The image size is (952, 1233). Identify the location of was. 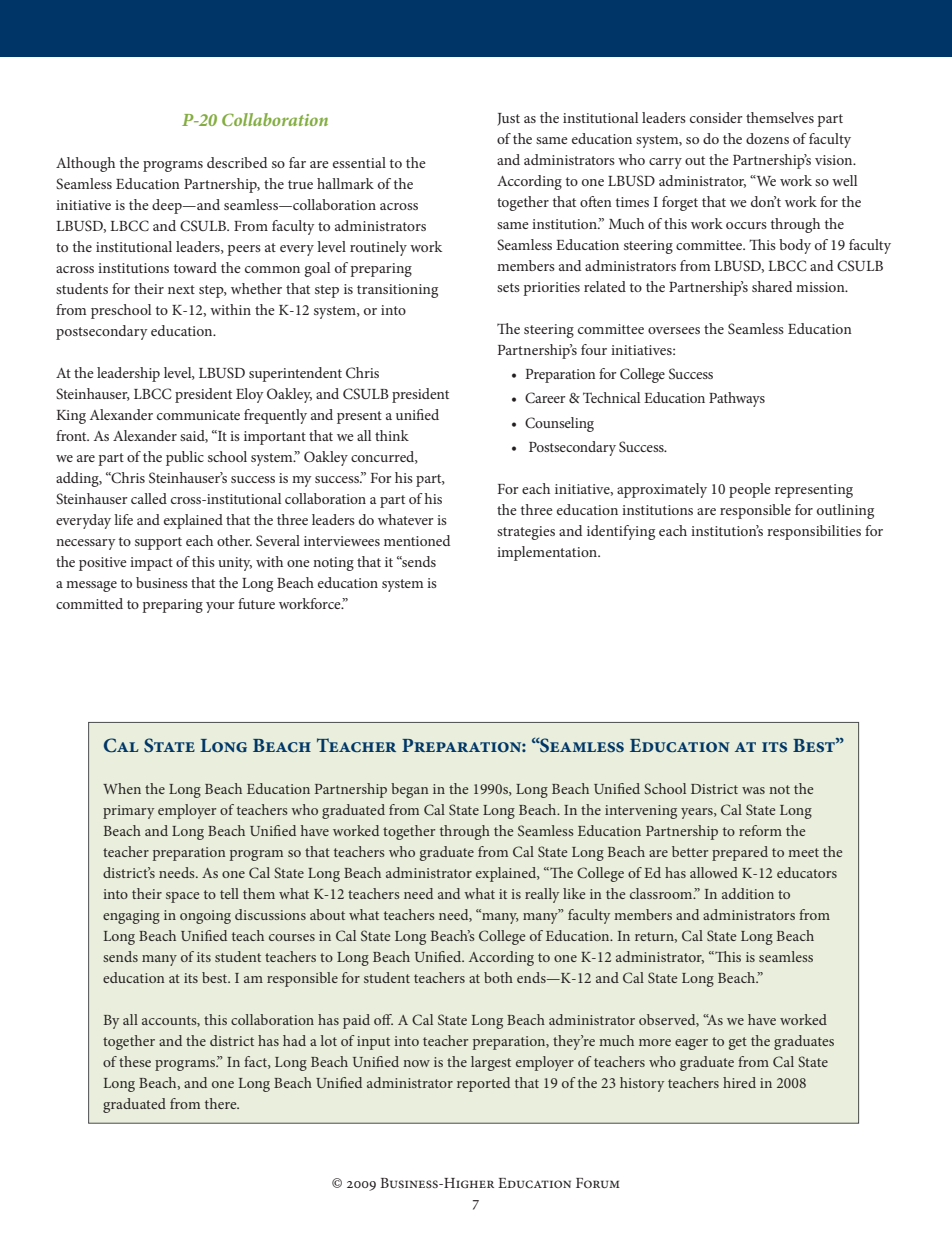
(753, 790).
